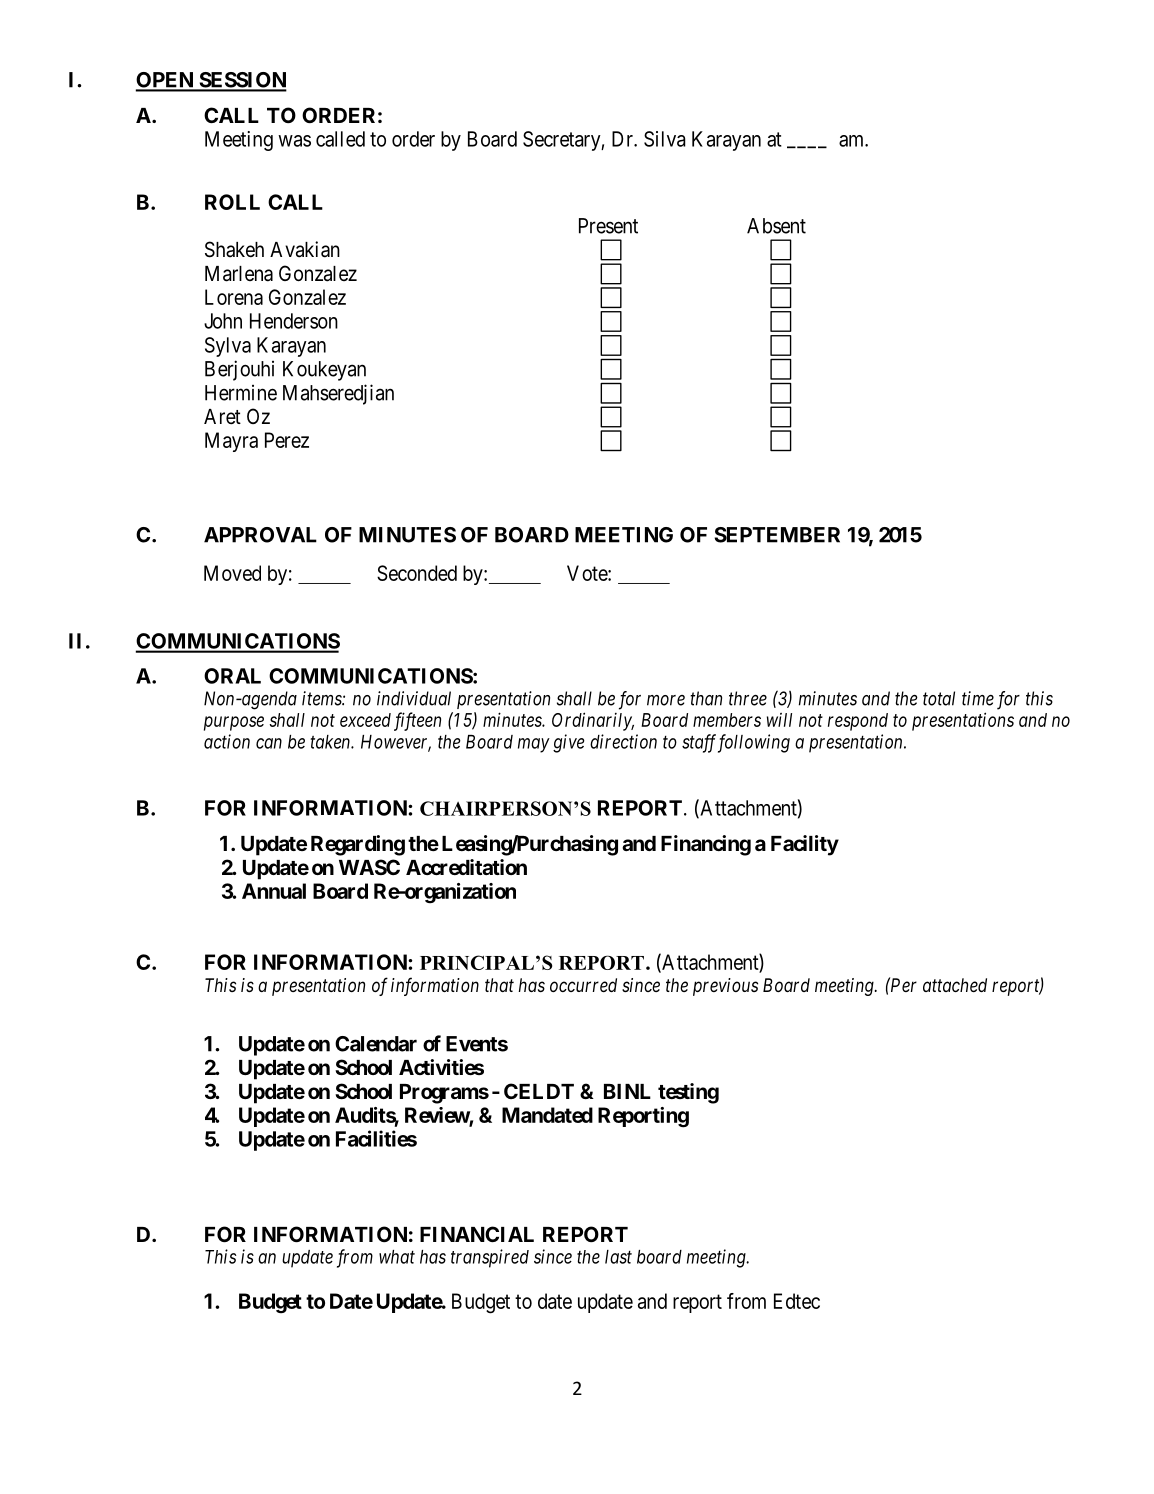  I want to click on Absent, so click(776, 226).
